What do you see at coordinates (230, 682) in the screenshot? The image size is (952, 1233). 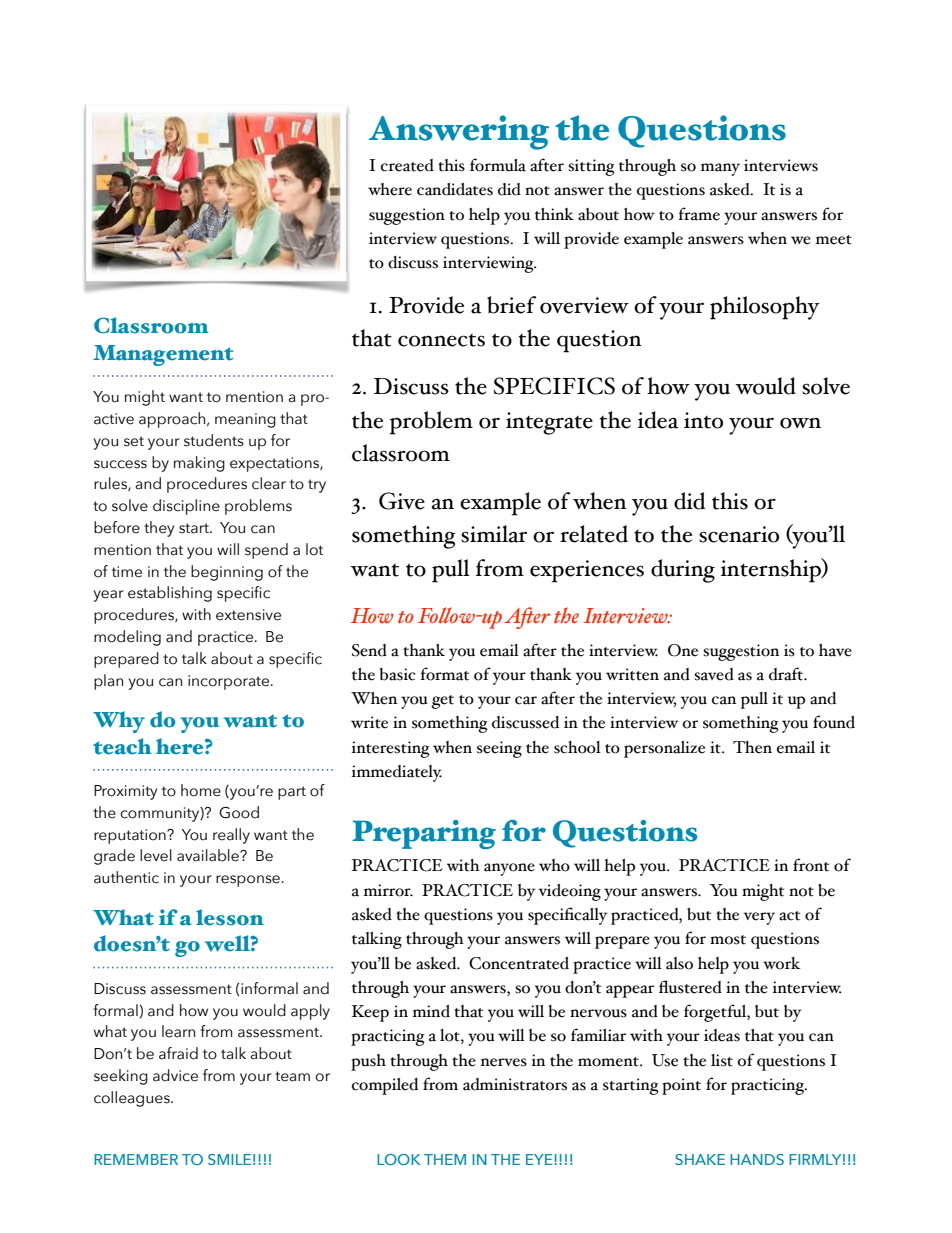 I see `incorporate` at bounding box center [230, 682].
